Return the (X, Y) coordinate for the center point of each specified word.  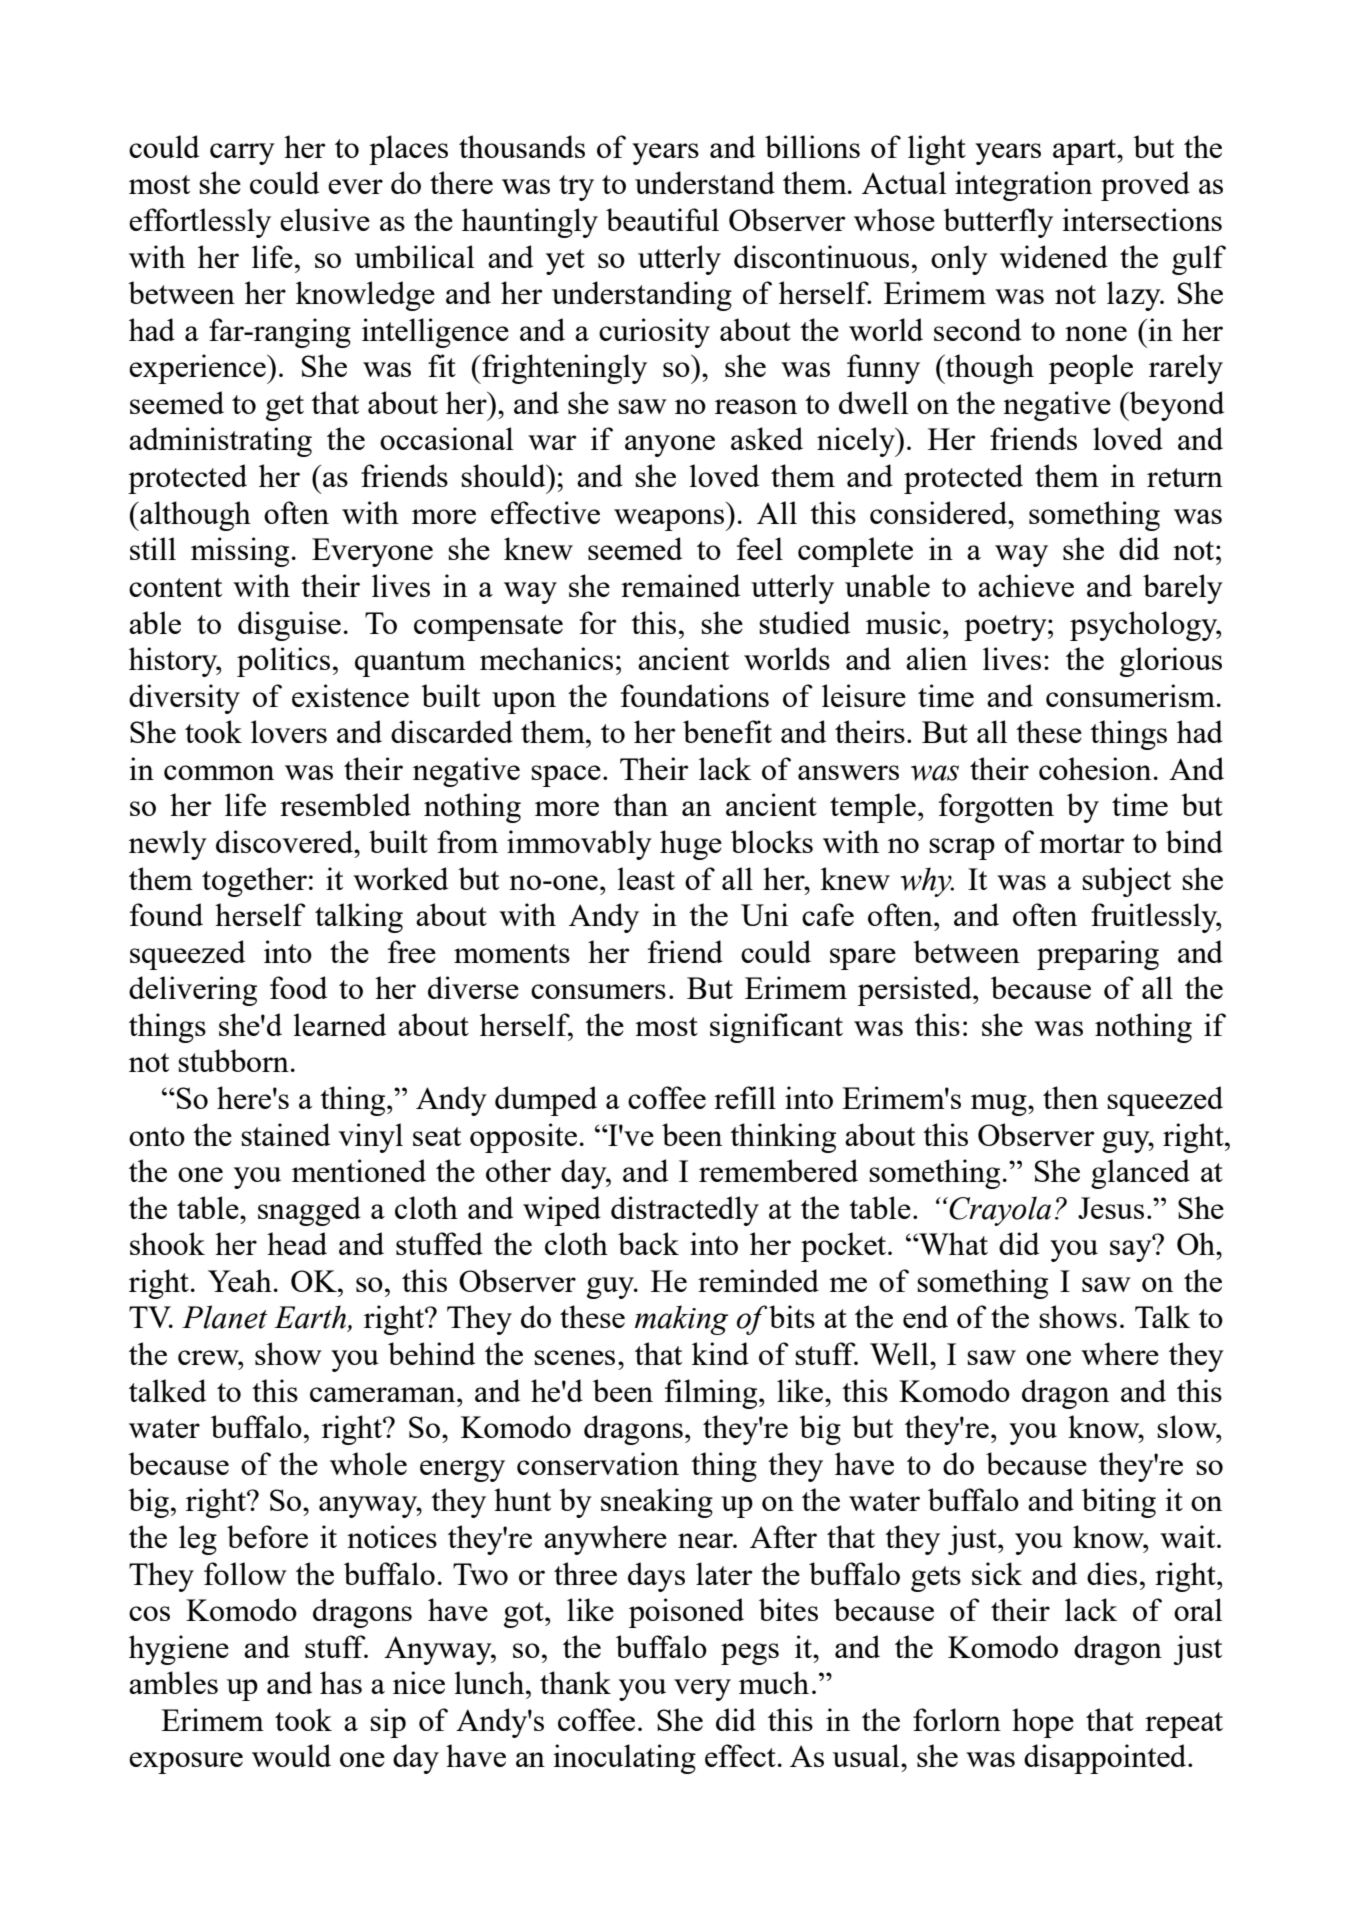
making (681, 1320)
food (298, 987)
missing (240, 552)
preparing (1098, 955)
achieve (1026, 585)
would (291, 1755)
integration (1023, 186)
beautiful (662, 219)
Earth (311, 1318)
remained (680, 585)
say (1132, 1250)
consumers (598, 991)
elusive (325, 219)
